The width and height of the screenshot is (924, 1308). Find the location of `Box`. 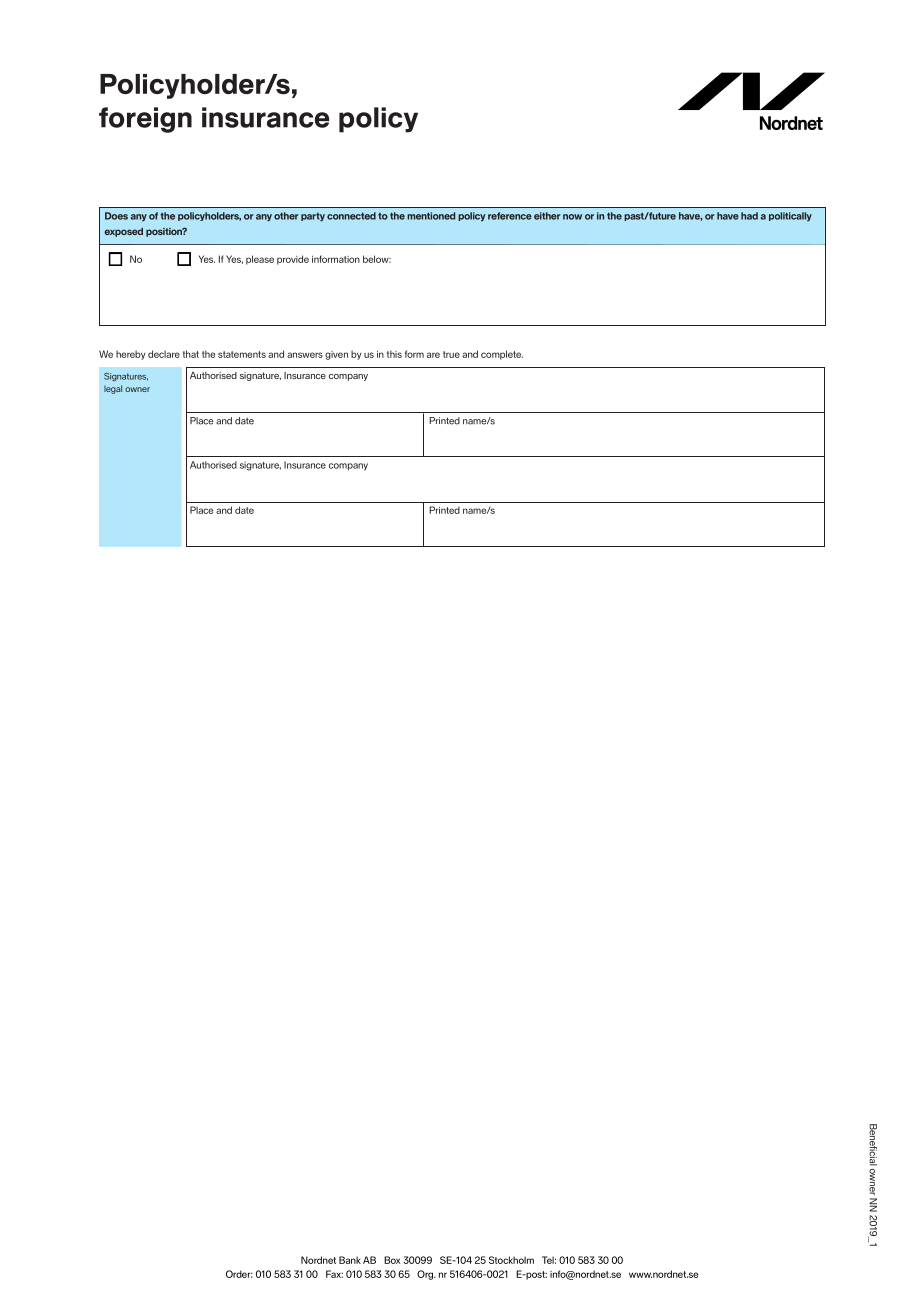

Box is located at coordinates (392, 1260).
